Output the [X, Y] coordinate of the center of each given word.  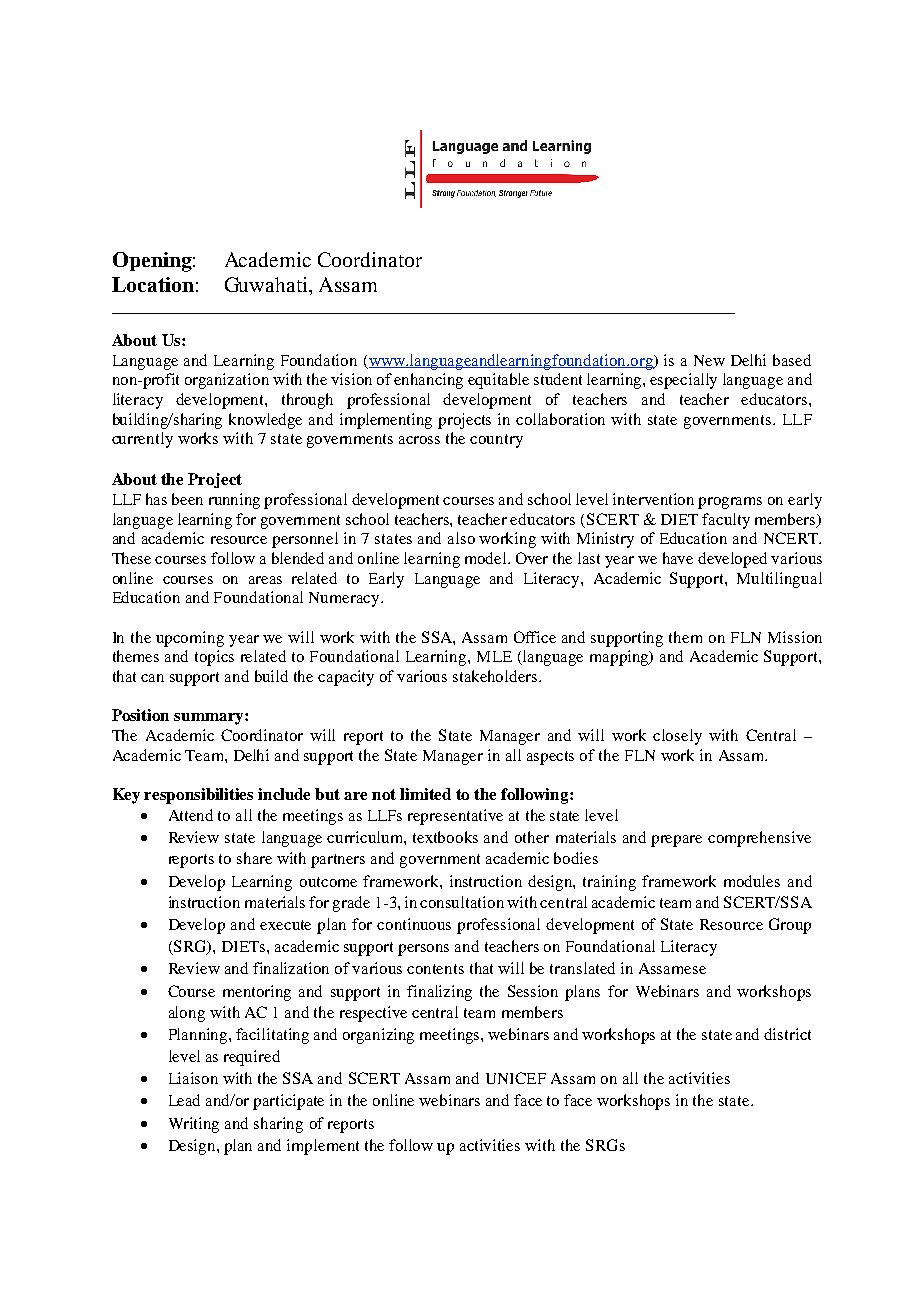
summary [210, 719]
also [461, 538]
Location [153, 284]
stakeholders [496, 676]
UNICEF [516, 1078]
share [254, 858]
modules [752, 881]
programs [730, 503]
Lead [184, 1100]
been [187, 499]
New [709, 360]
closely [677, 737]
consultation [462, 902]
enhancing [428, 381]
